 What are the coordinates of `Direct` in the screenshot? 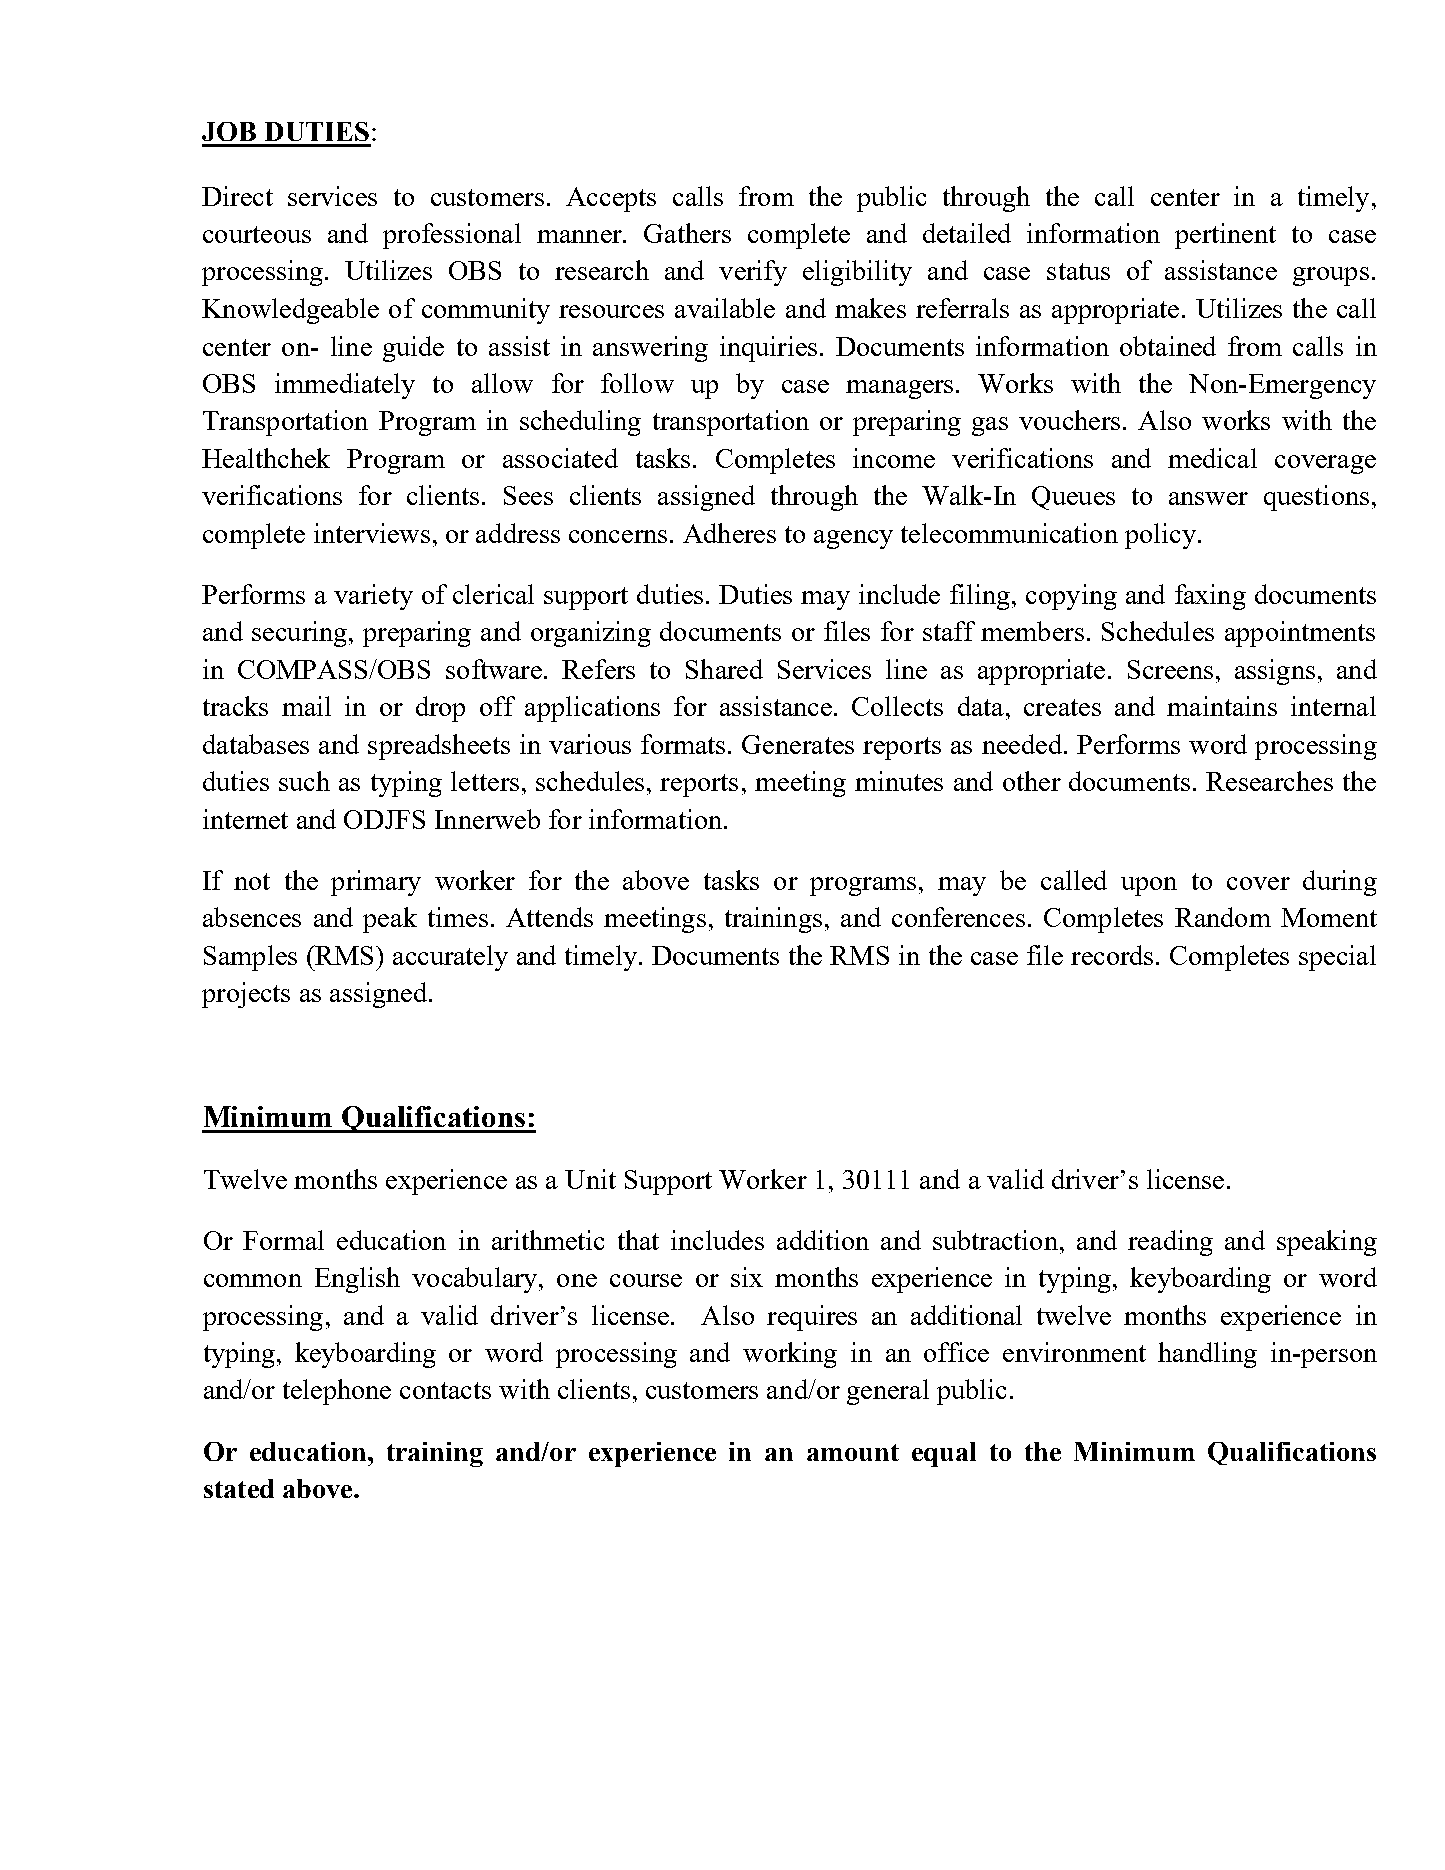 It's located at (237, 196).
